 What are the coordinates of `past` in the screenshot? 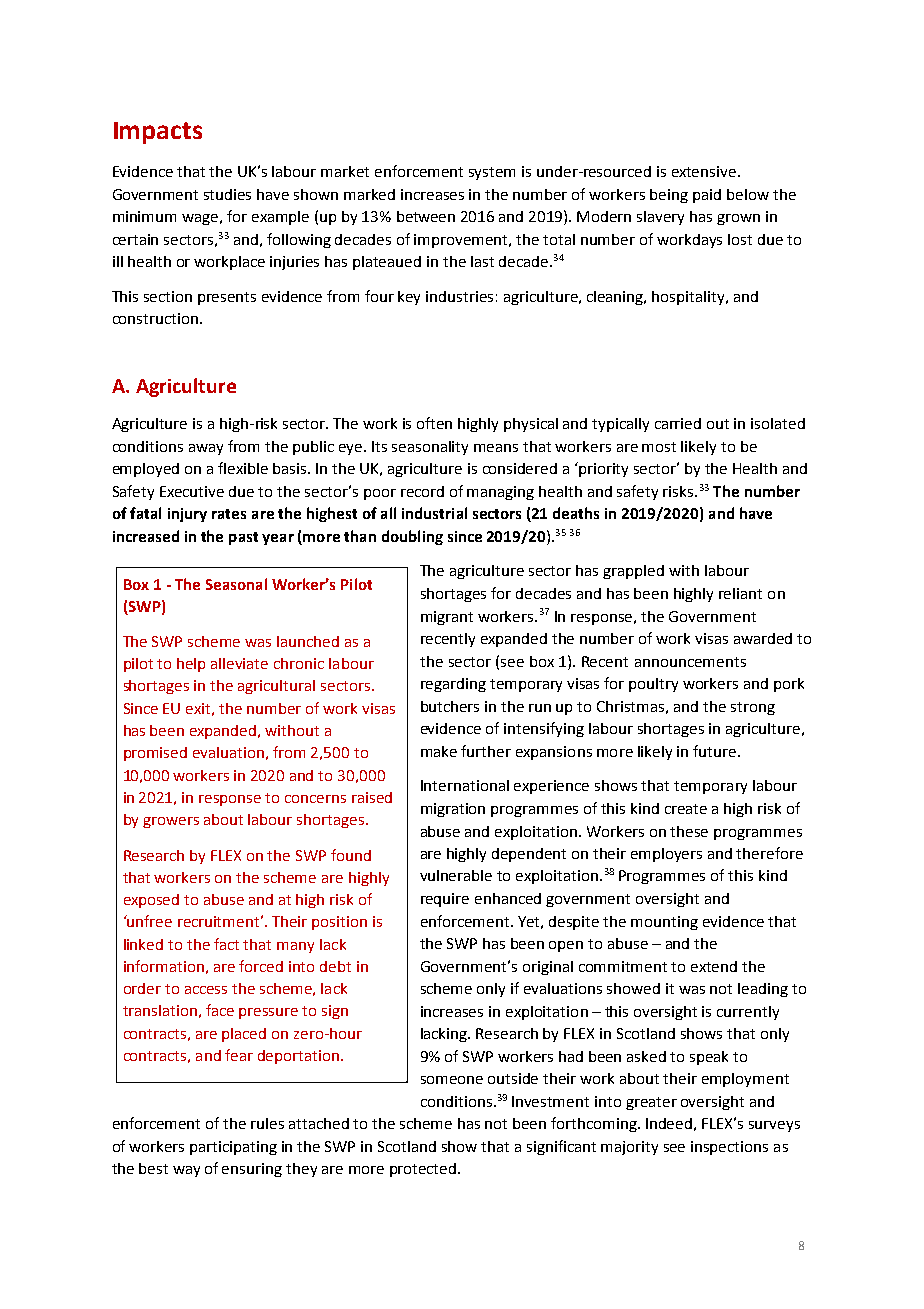 It's located at (243, 538).
